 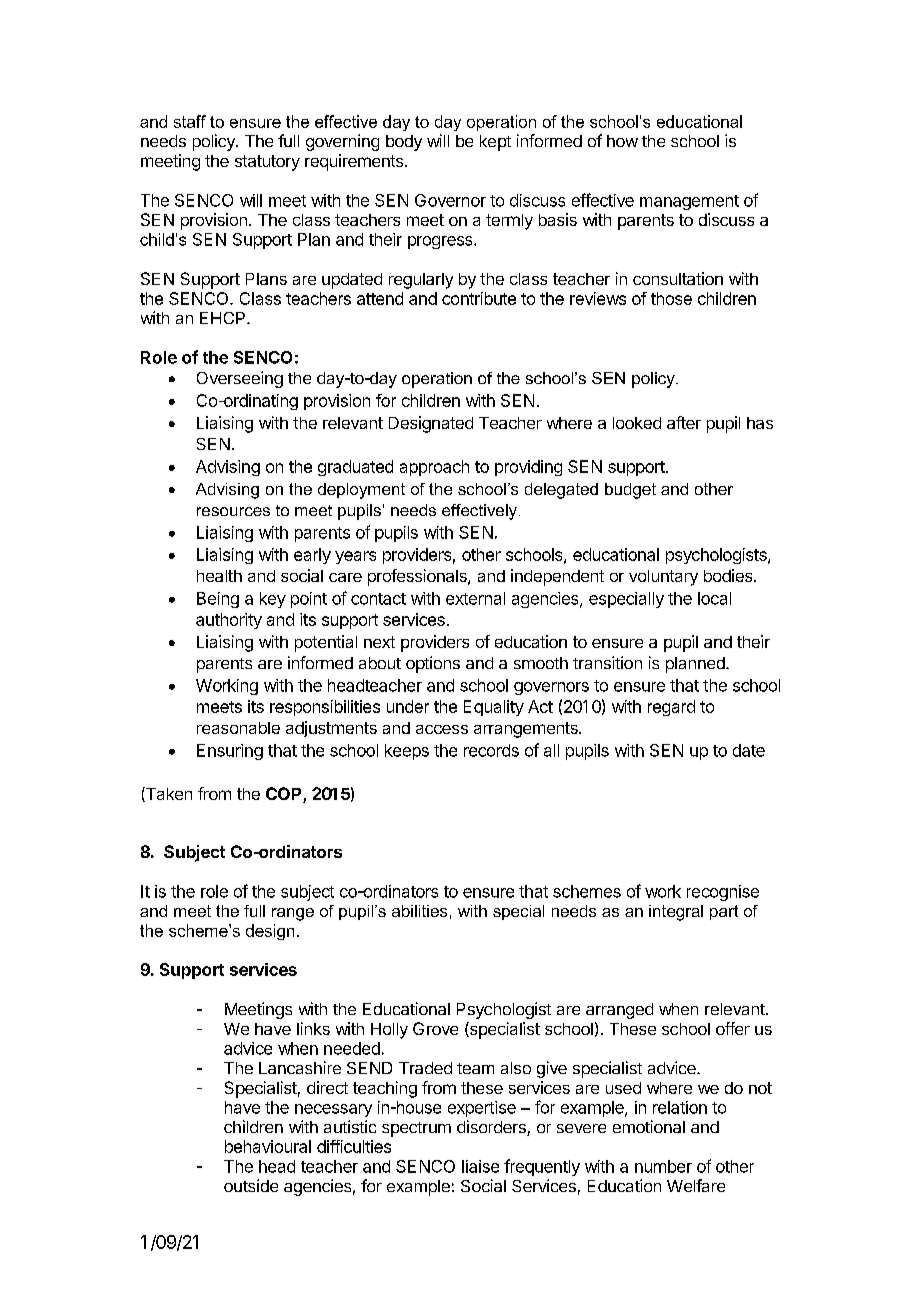 I want to click on regard, so click(x=671, y=708).
